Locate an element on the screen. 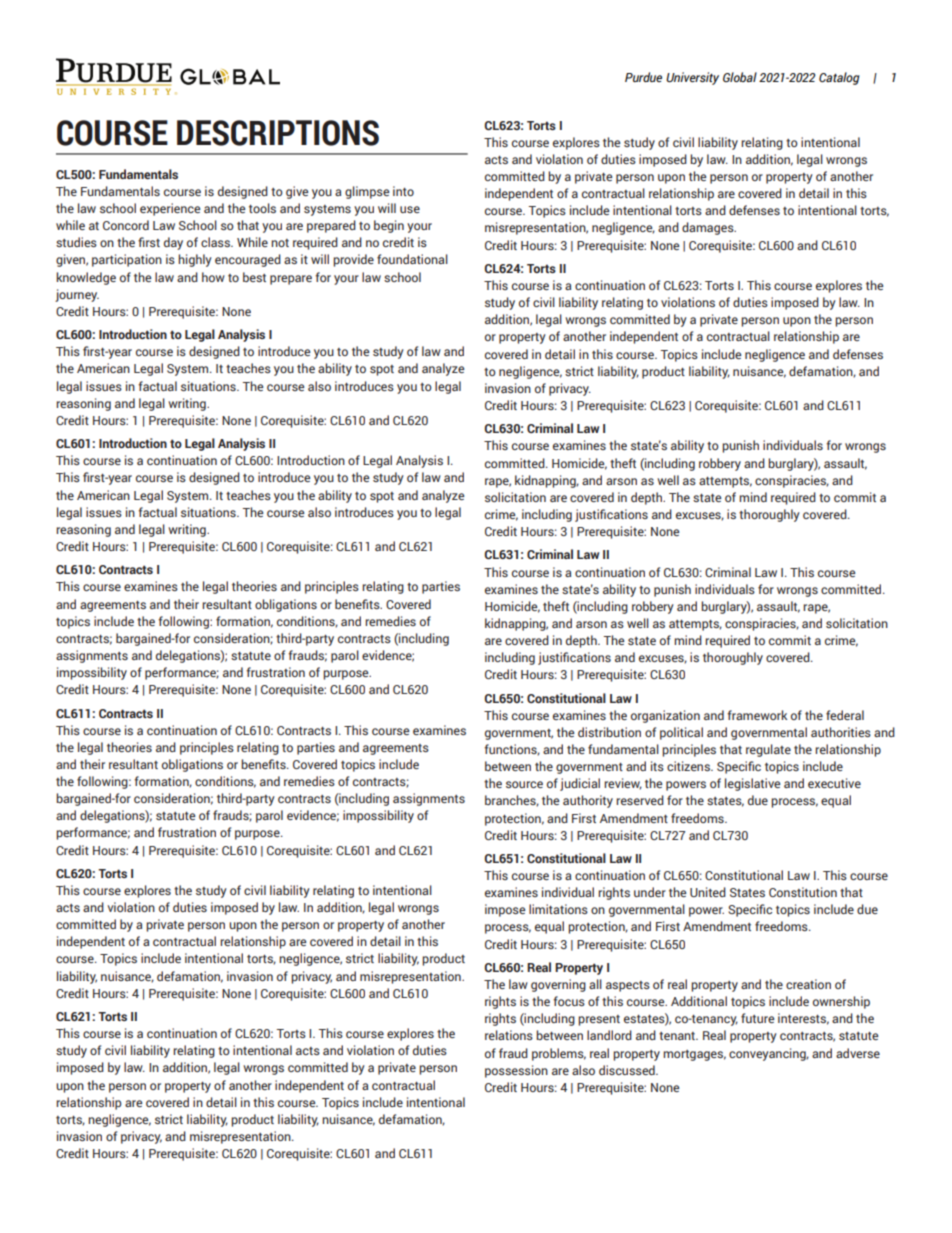 This screenshot has width=952, height=1233. damages is located at coordinates (709, 228).
